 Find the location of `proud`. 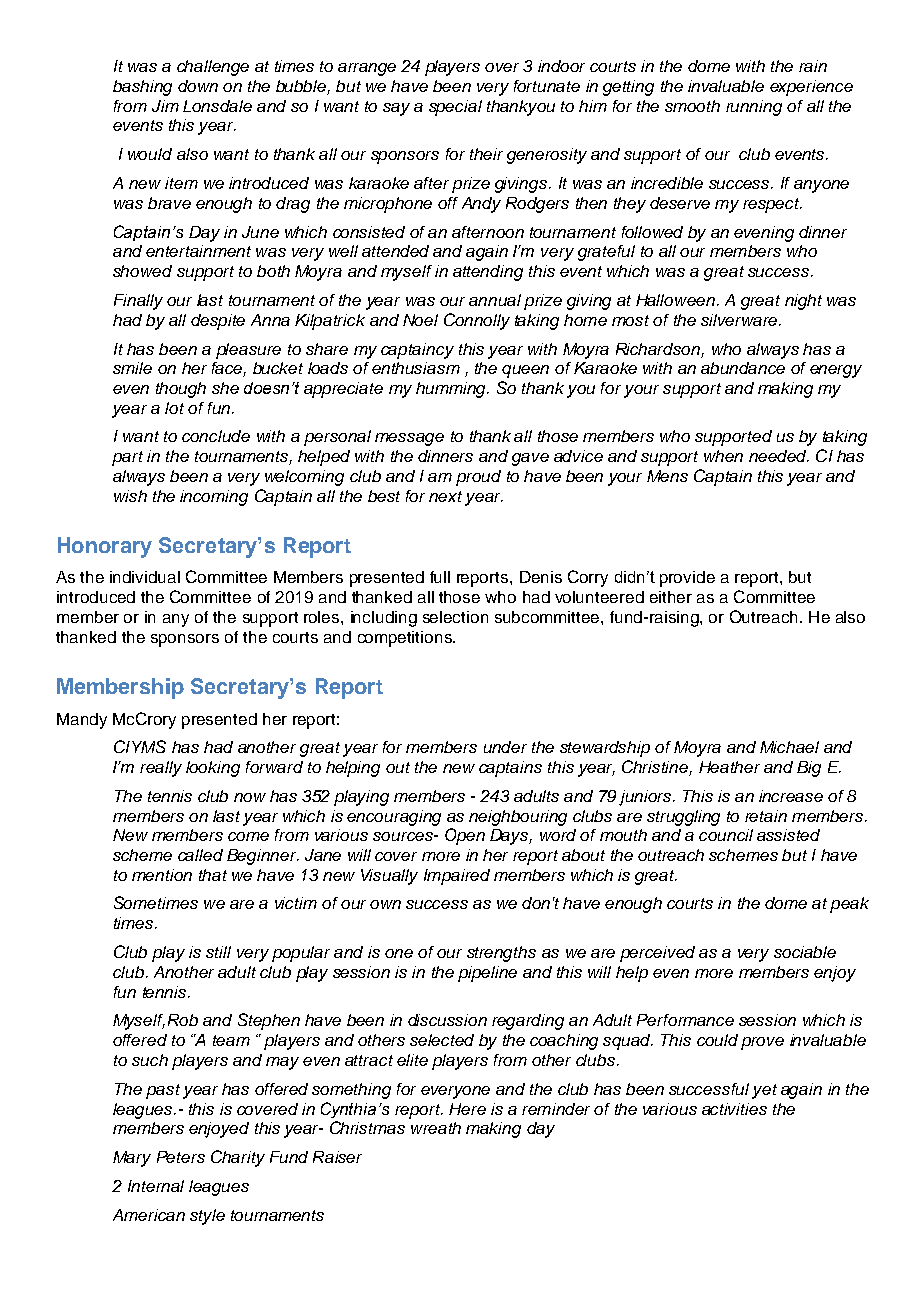

proud is located at coordinates (478, 478).
